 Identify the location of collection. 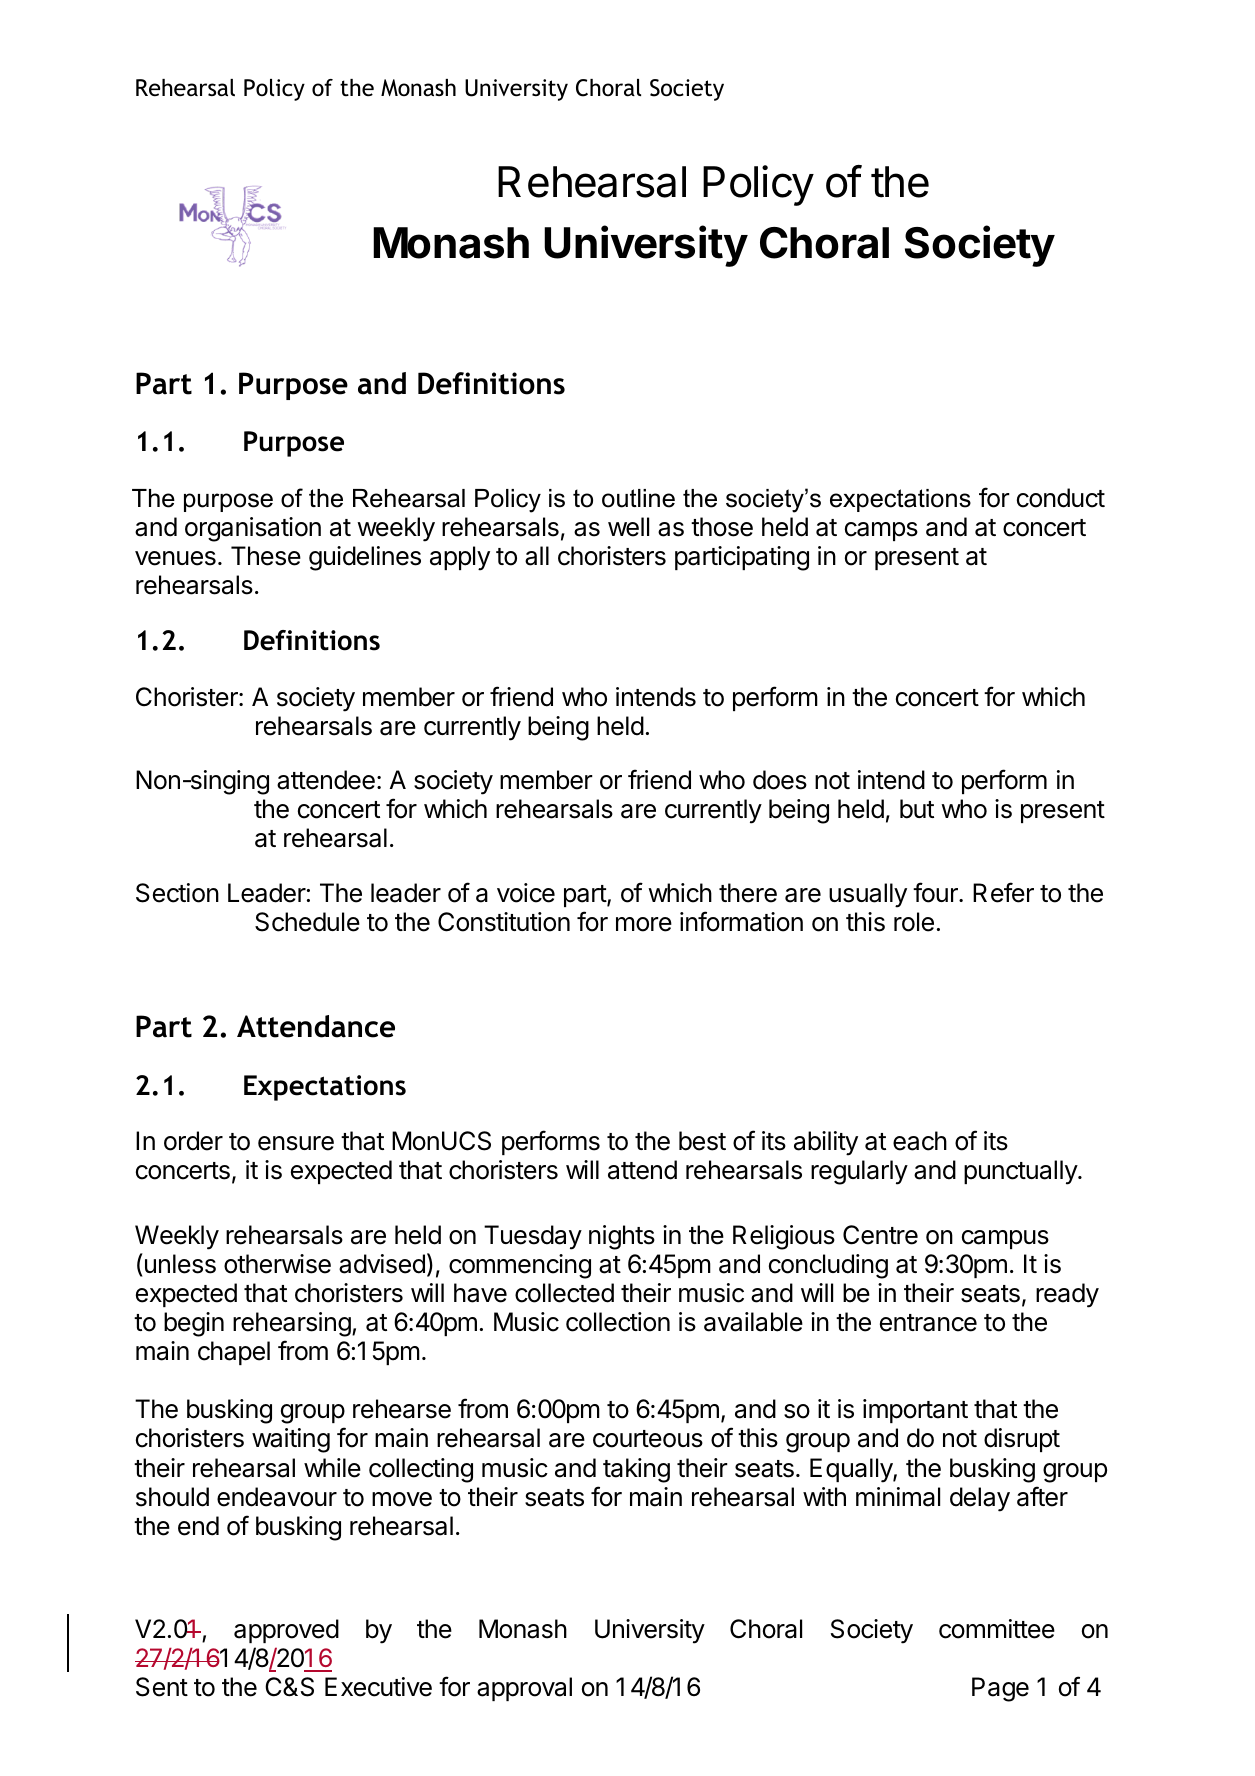
(618, 1322).
